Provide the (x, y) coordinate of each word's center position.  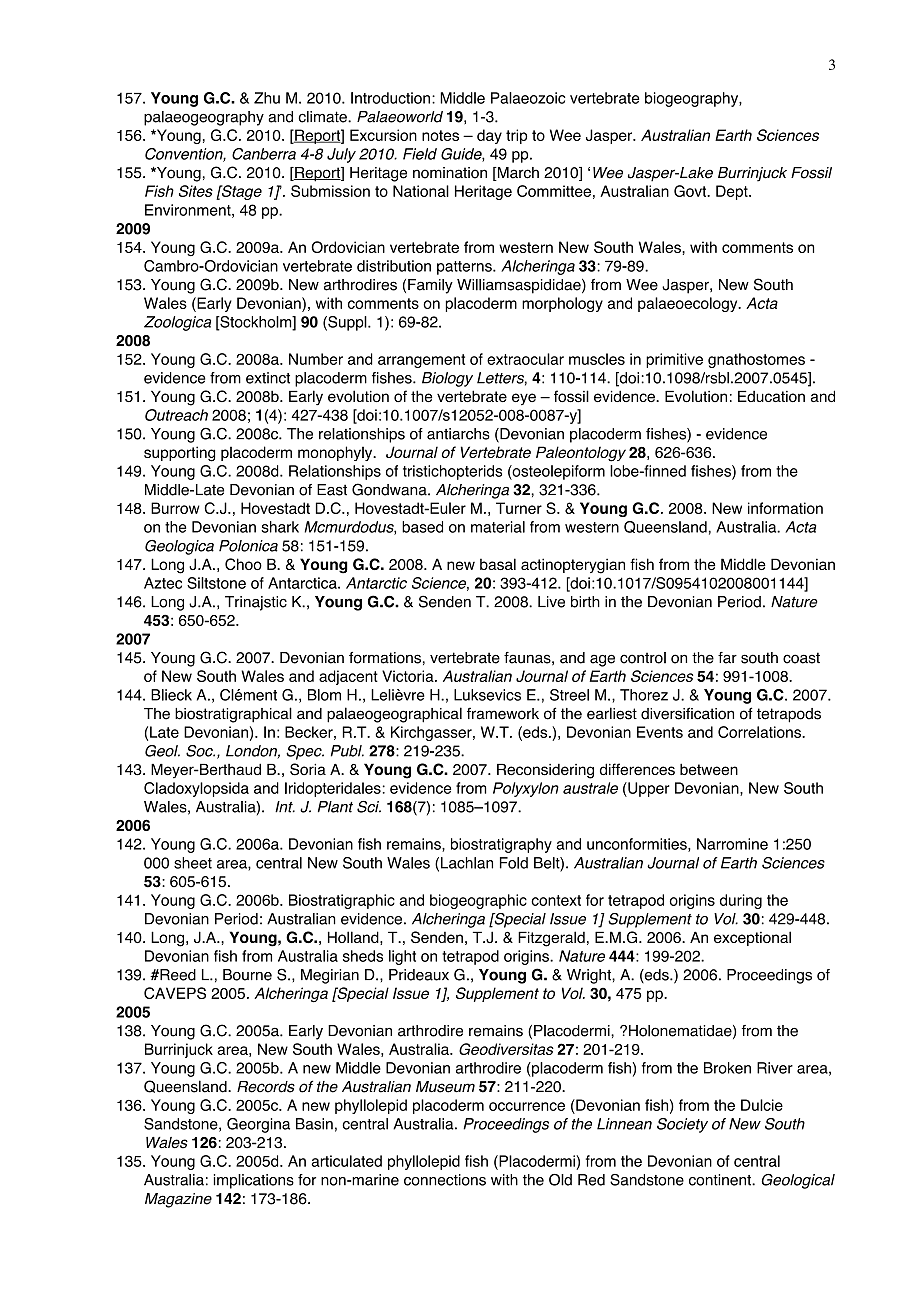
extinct (268, 378)
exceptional (752, 938)
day (489, 136)
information (785, 508)
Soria (308, 769)
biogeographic (478, 901)
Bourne (247, 975)
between (709, 769)
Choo (243, 564)
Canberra (264, 154)
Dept (733, 192)
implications (253, 1181)
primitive (674, 360)
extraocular (525, 359)
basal (498, 564)
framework (503, 713)
